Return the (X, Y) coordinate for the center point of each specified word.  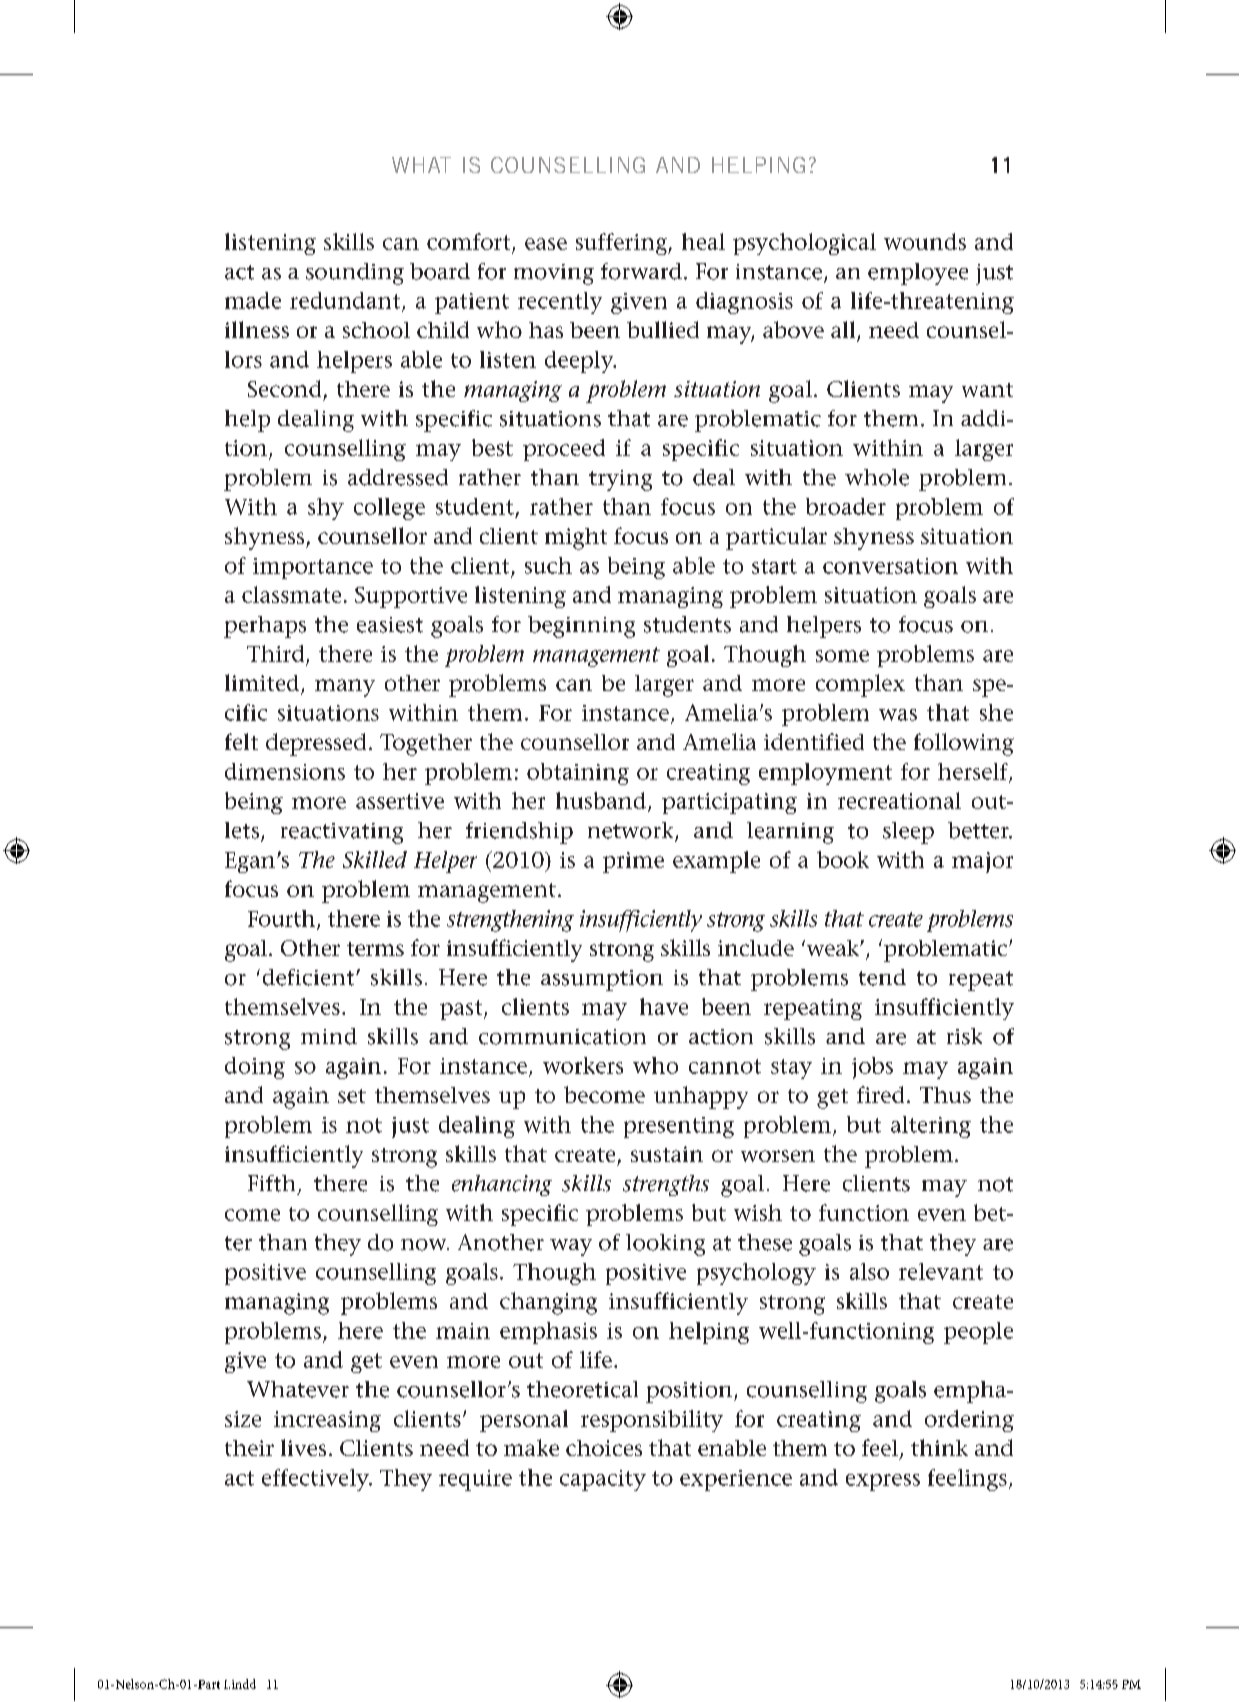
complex (860, 685)
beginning (581, 627)
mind (329, 1036)
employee (918, 274)
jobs (872, 1068)
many (345, 688)
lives (303, 1447)
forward (641, 271)
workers (583, 1065)
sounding (355, 274)
